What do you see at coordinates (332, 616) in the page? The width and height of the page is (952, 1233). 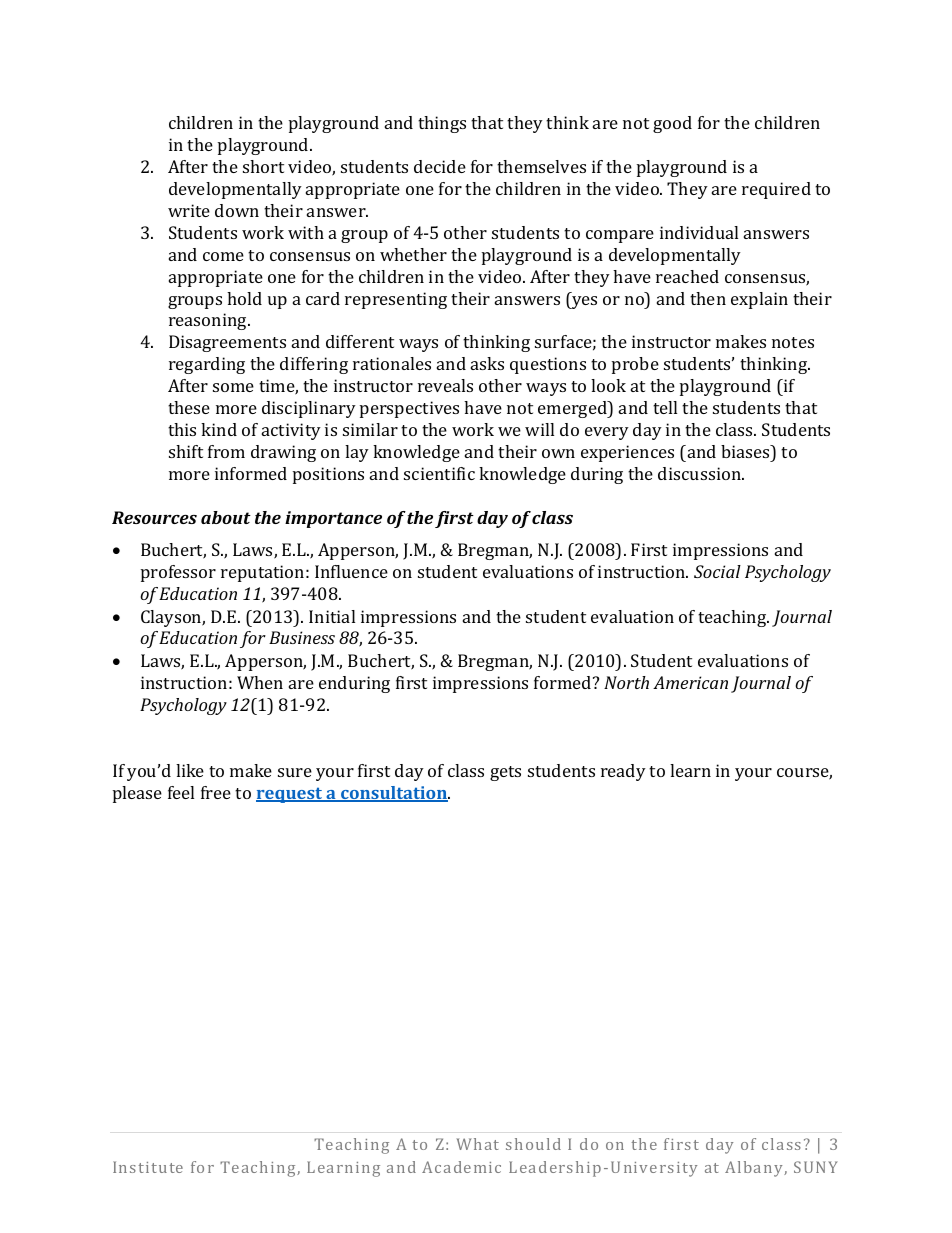 I see `Initial` at bounding box center [332, 616].
